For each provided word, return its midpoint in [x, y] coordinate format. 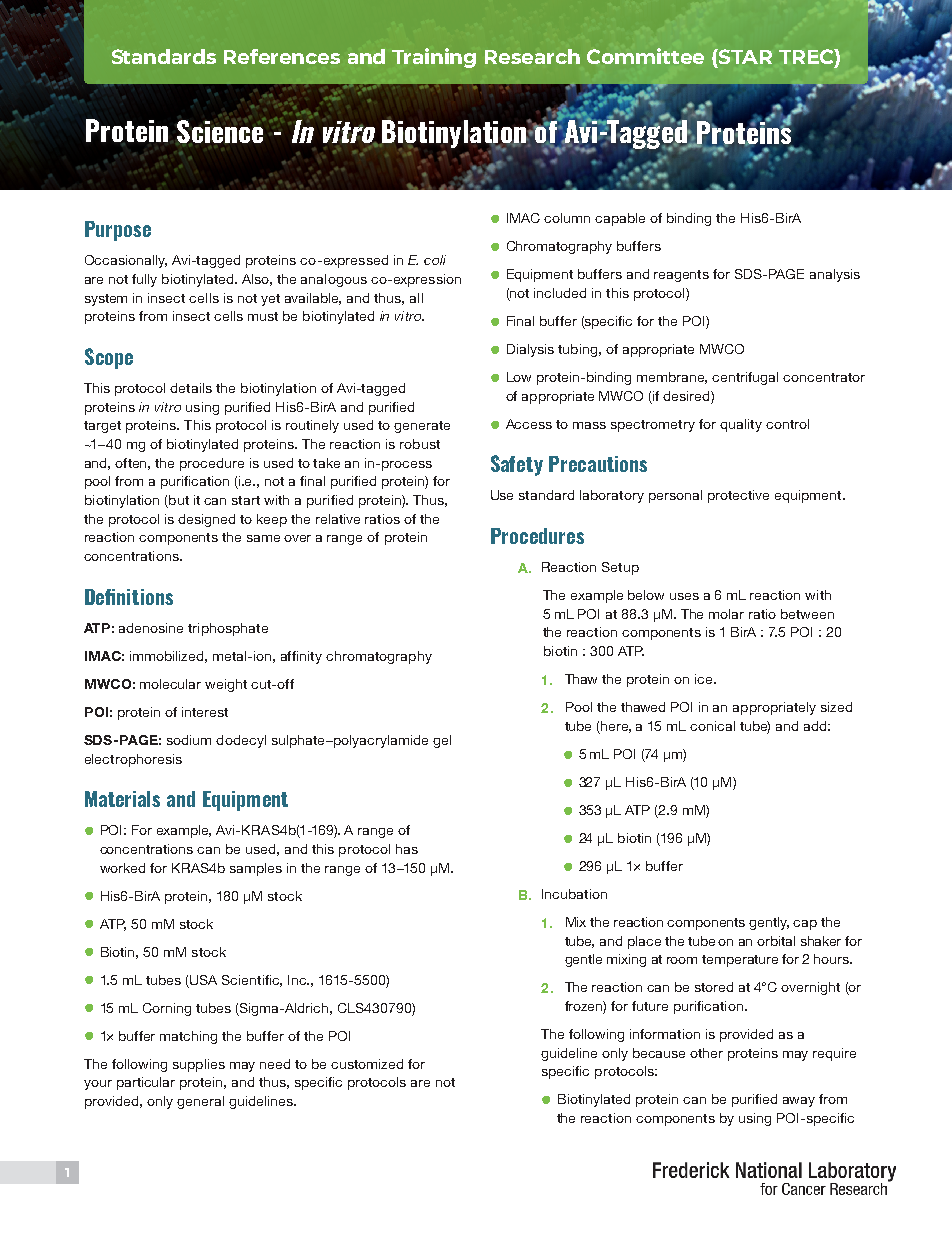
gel [442, 741]
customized [367, 1064]
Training [434, 58]
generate [422, 427]
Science [221, 130]
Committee [645, 56]
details [191, 388]
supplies [199, 1065]
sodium [189, 740]
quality [741, 425]
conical [712, 726]
